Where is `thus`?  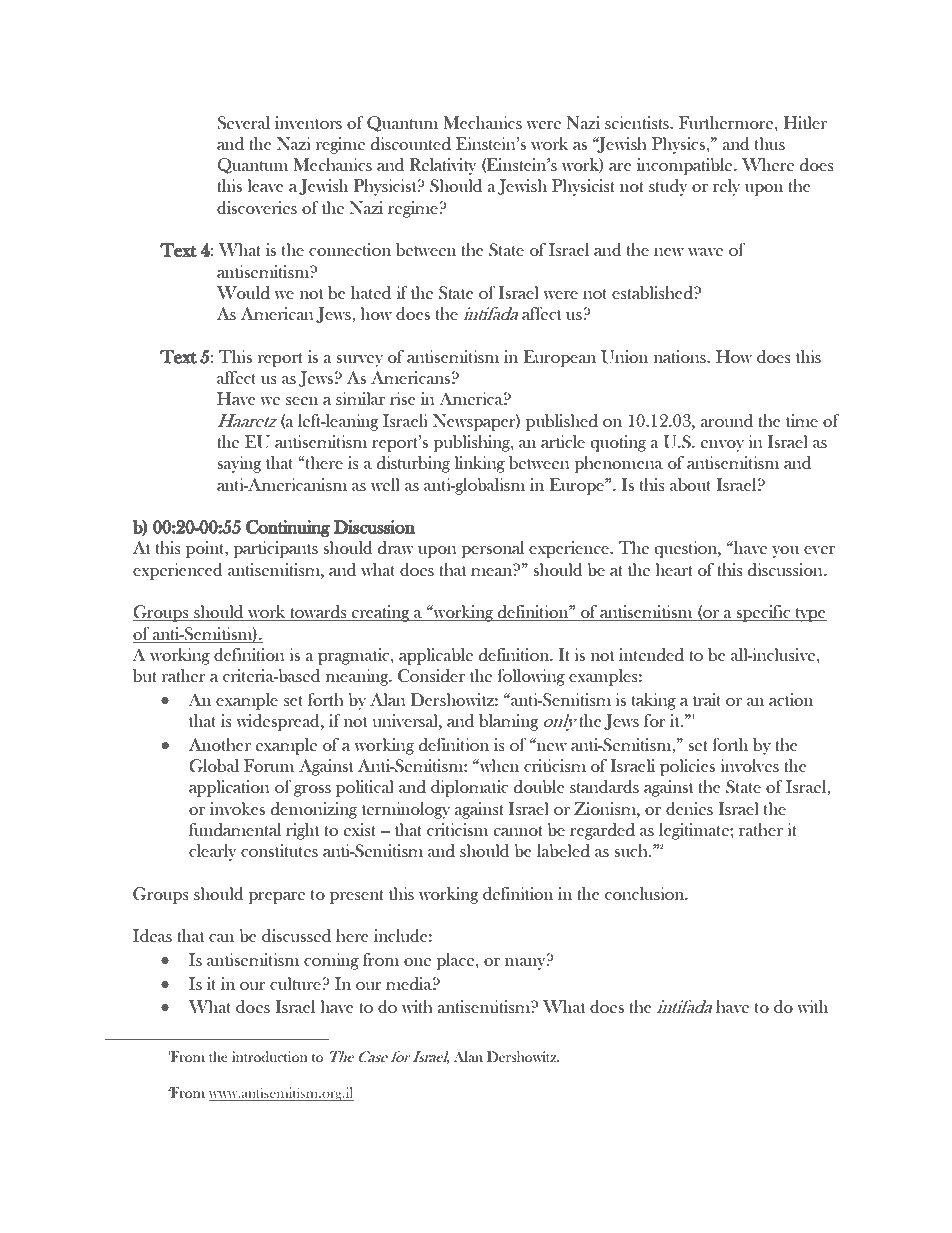 thus is located at coordinates (770, 143).
